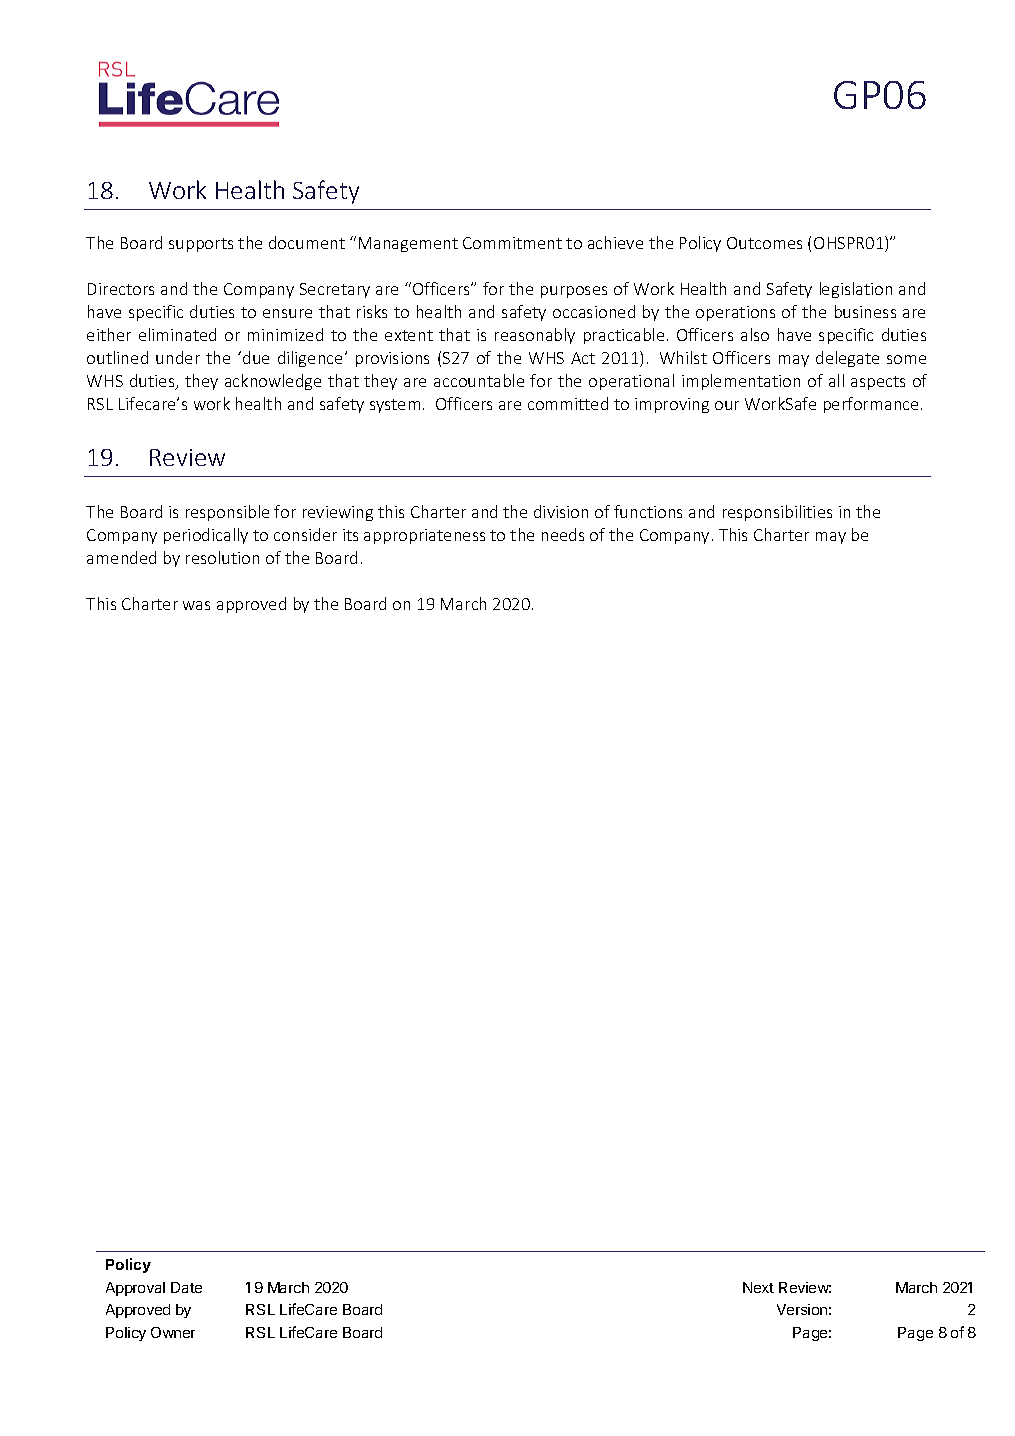 This image has height=1436, width=1015. I want to click on needs, so click(563, 534).
